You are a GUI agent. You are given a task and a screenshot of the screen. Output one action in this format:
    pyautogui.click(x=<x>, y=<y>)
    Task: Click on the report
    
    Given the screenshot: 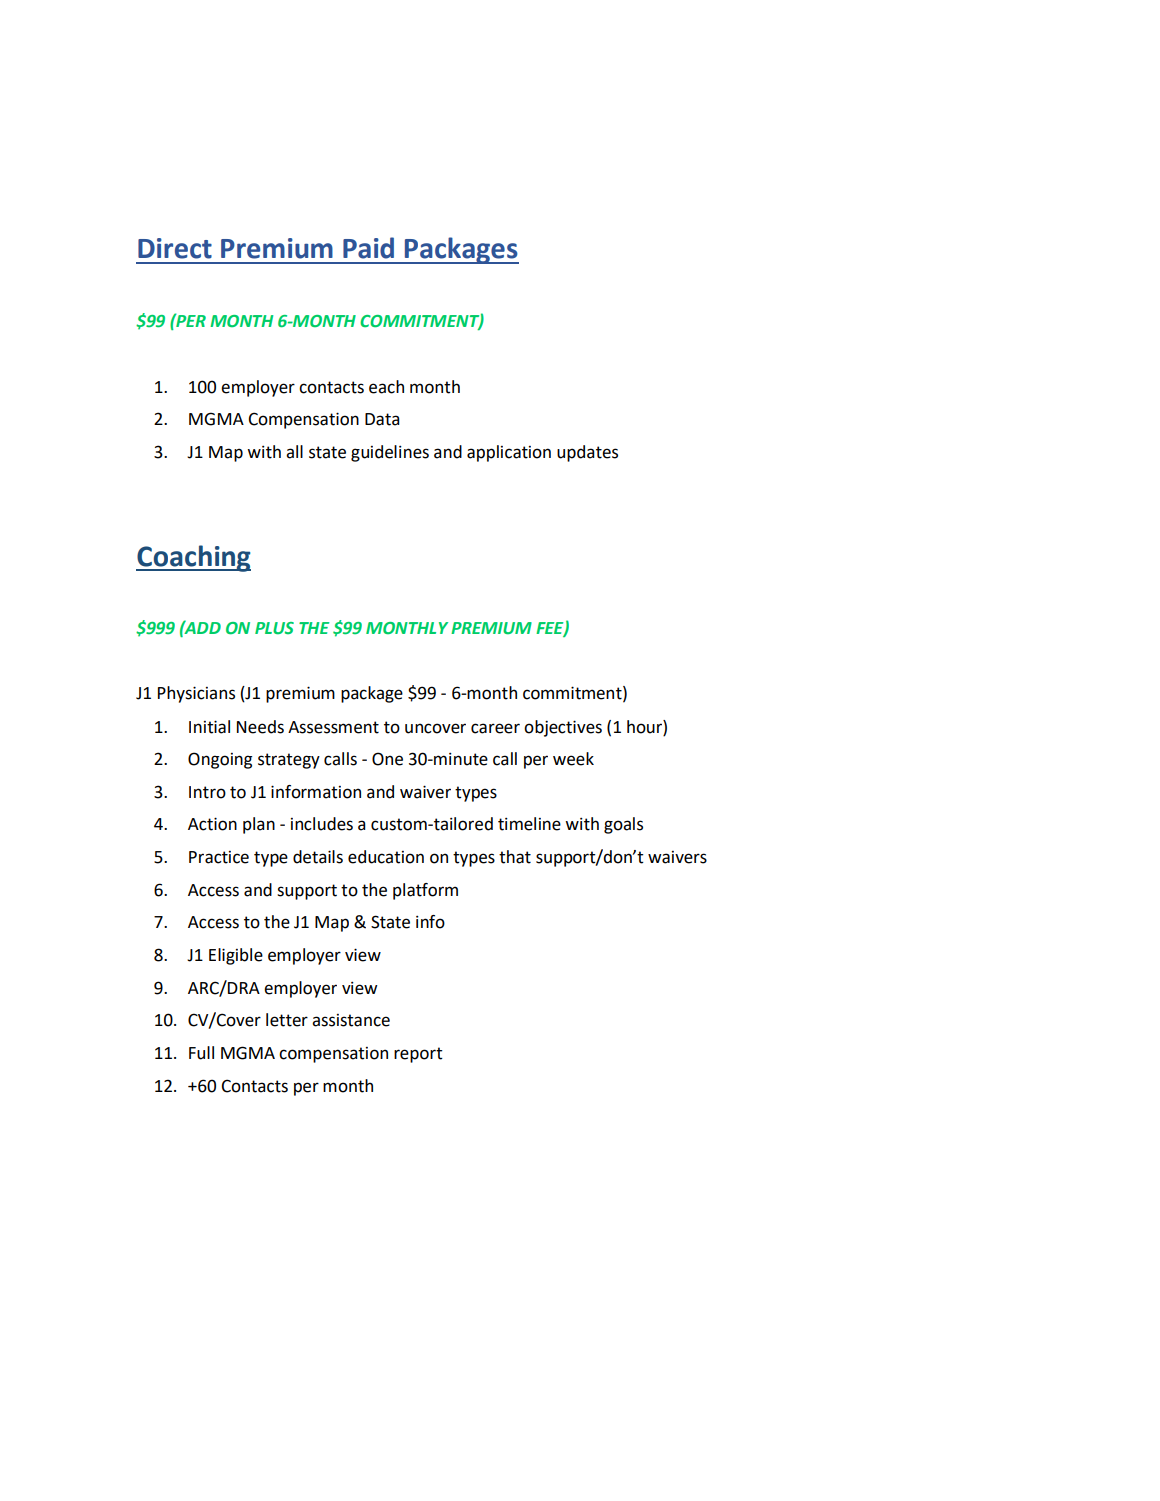 What is the action you would take?
    pyautogui.click(x=418, y=1055)
